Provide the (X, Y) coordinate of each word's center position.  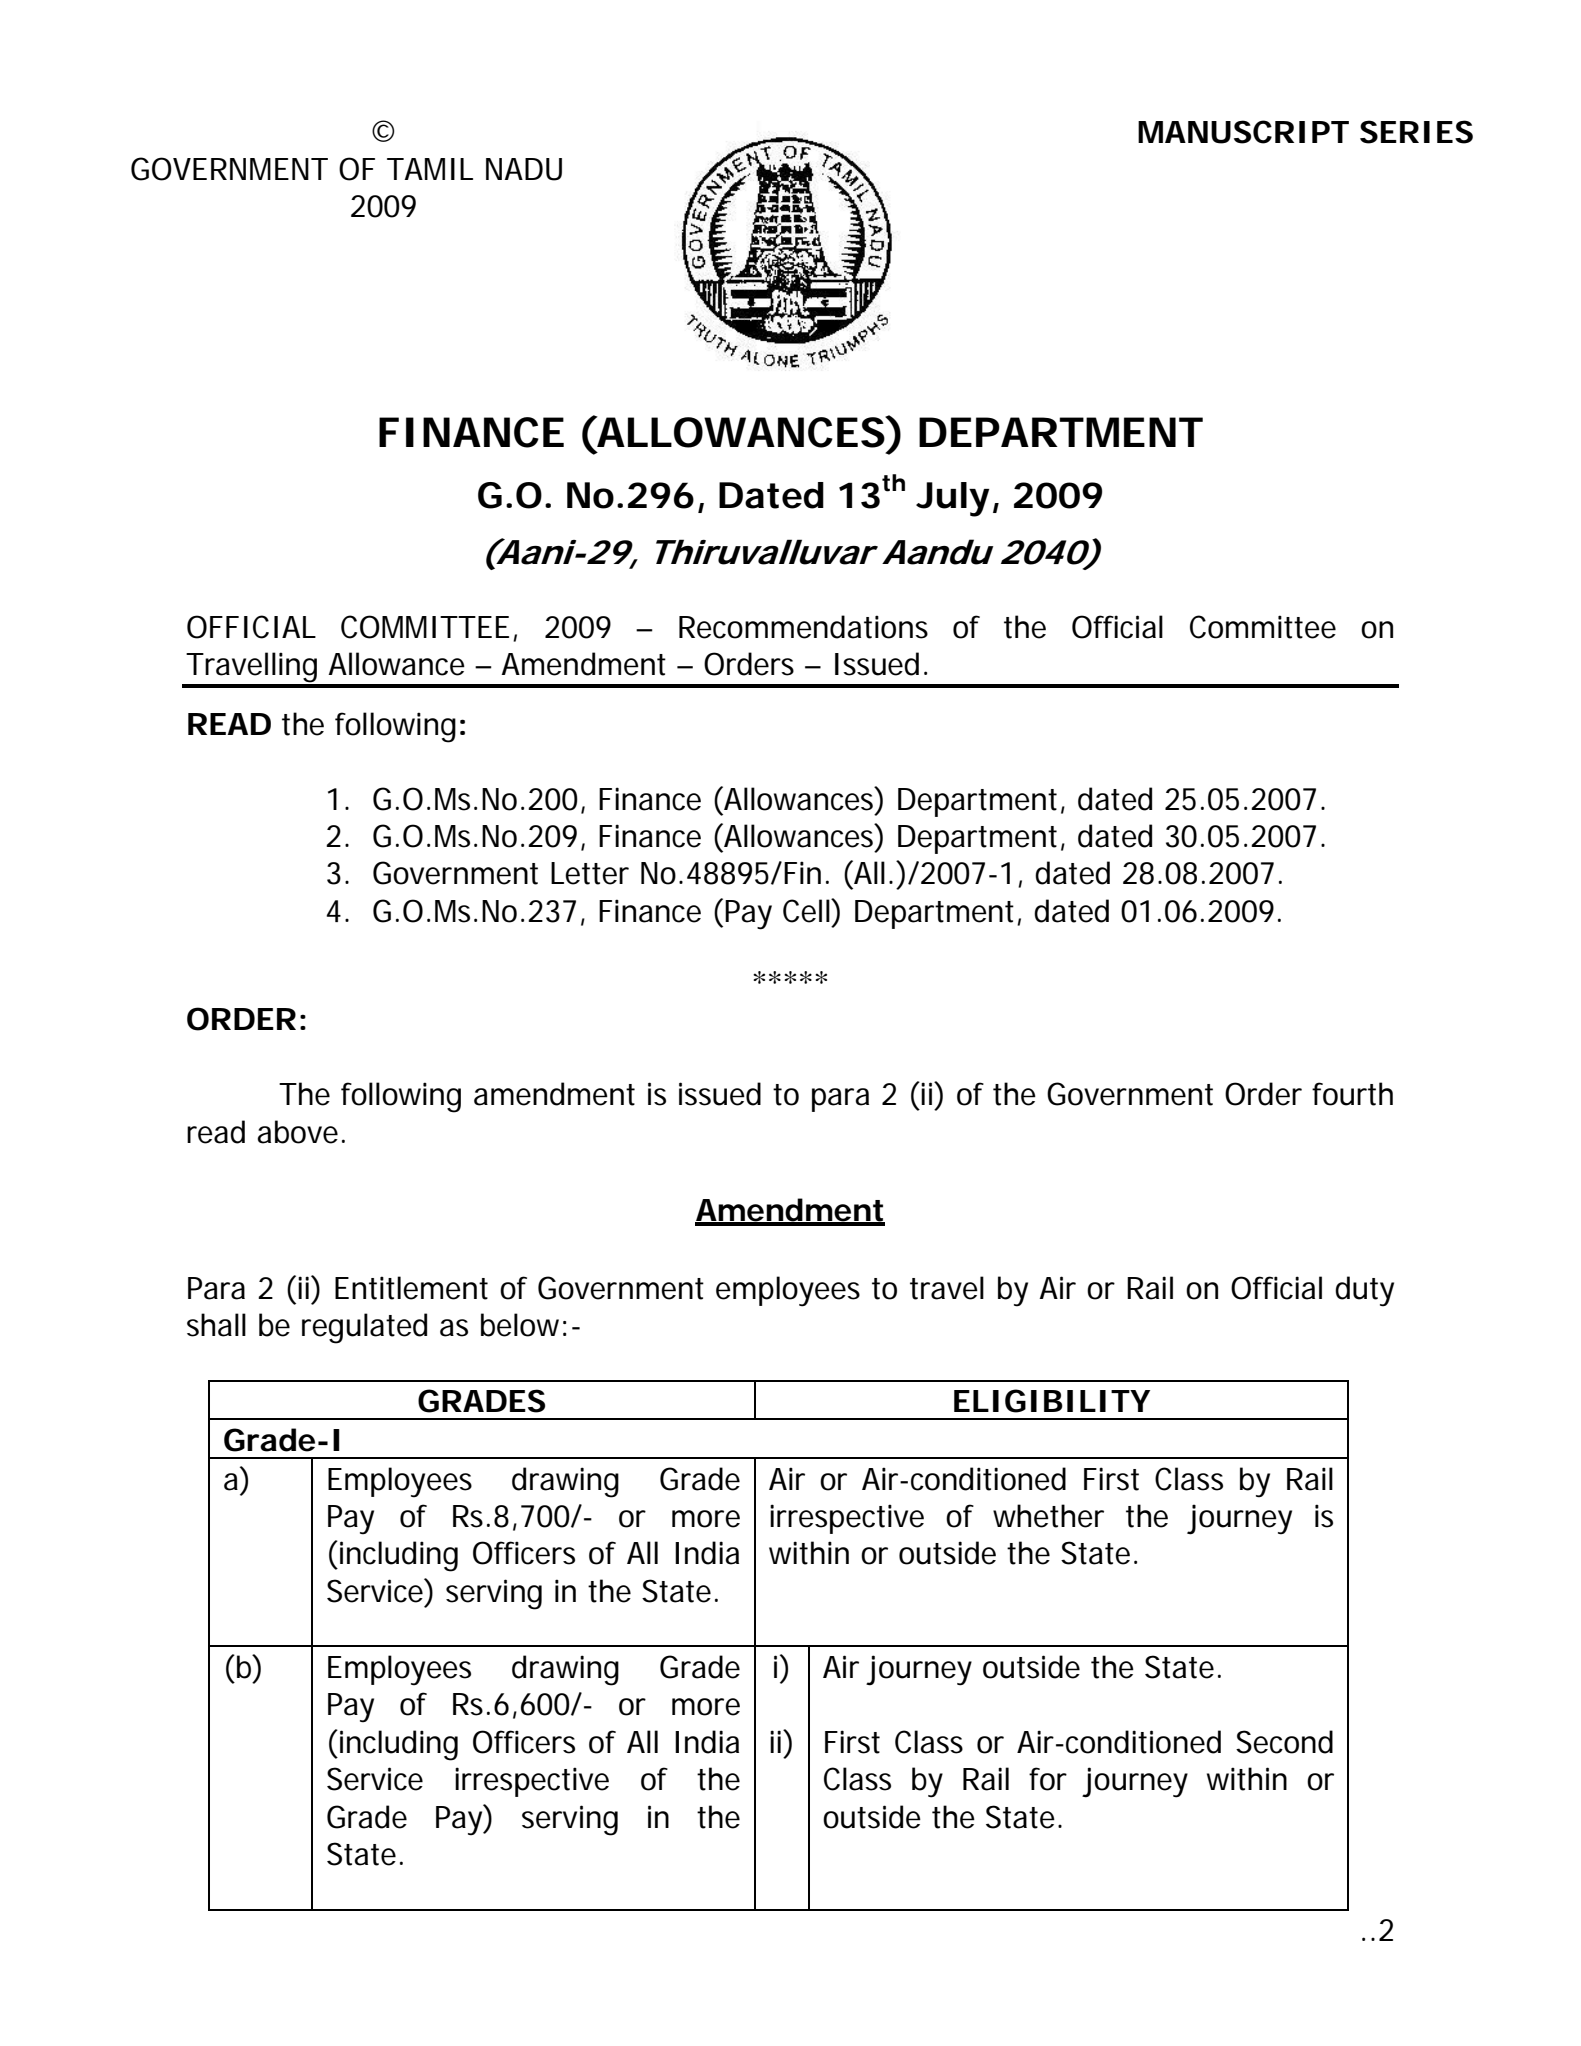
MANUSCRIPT (1243, 132)
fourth (1352, 1094)
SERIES (1416, 132)
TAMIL (430, 169)
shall (216, 1325)
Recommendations (803, 627)
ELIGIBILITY (1051, 1401)
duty (1364, 1291)
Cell (807, 911)
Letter (590, 873)
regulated (364, 1328)
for (1048, 1779)
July (953, 499)
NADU (524, 169)
